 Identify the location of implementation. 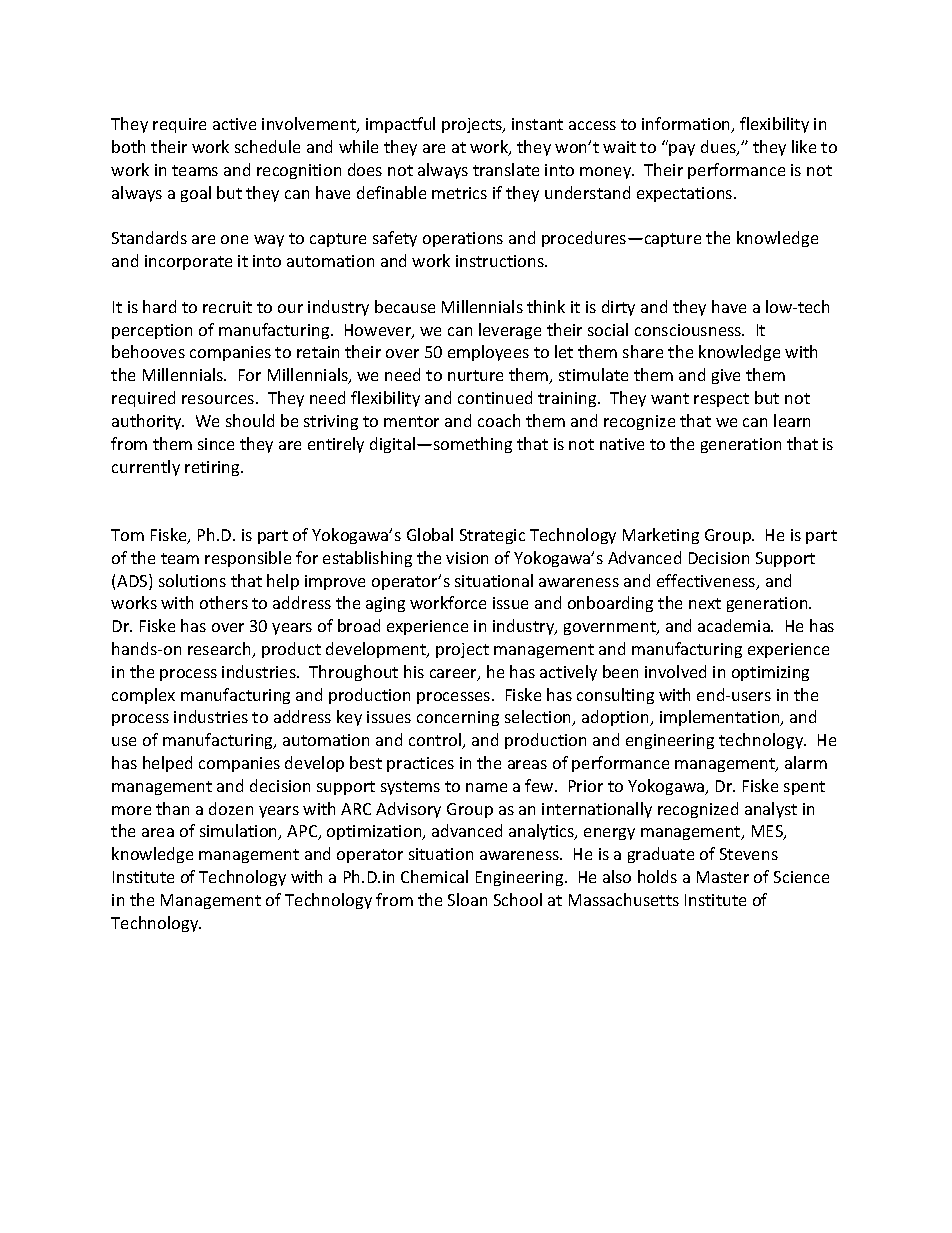
(721, 718).
